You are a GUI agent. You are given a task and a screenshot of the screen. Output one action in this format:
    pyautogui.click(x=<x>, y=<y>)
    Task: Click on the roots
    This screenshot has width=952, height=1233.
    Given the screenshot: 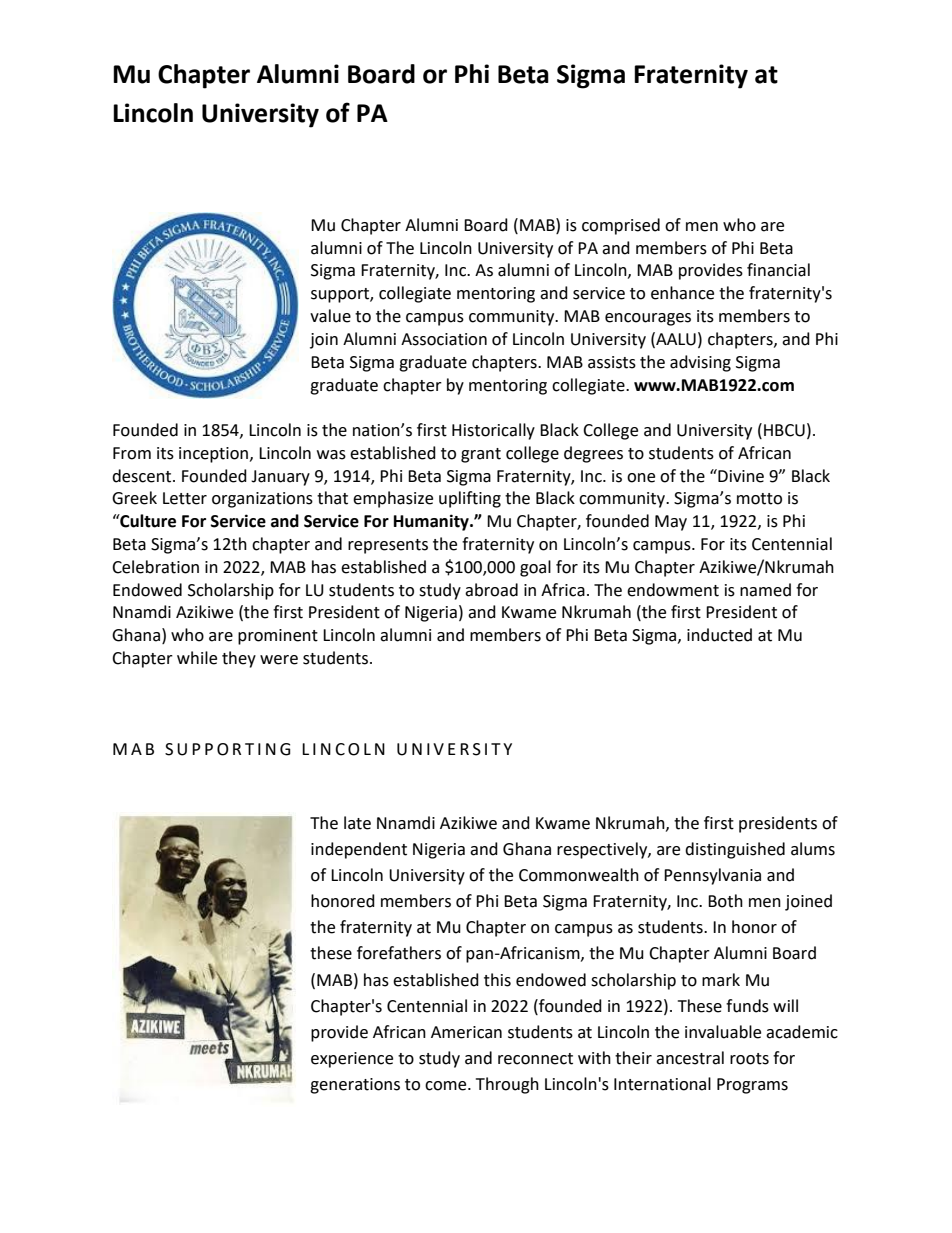 What is the action you would take?
    pyautogui.click(x=749, y=1059)
